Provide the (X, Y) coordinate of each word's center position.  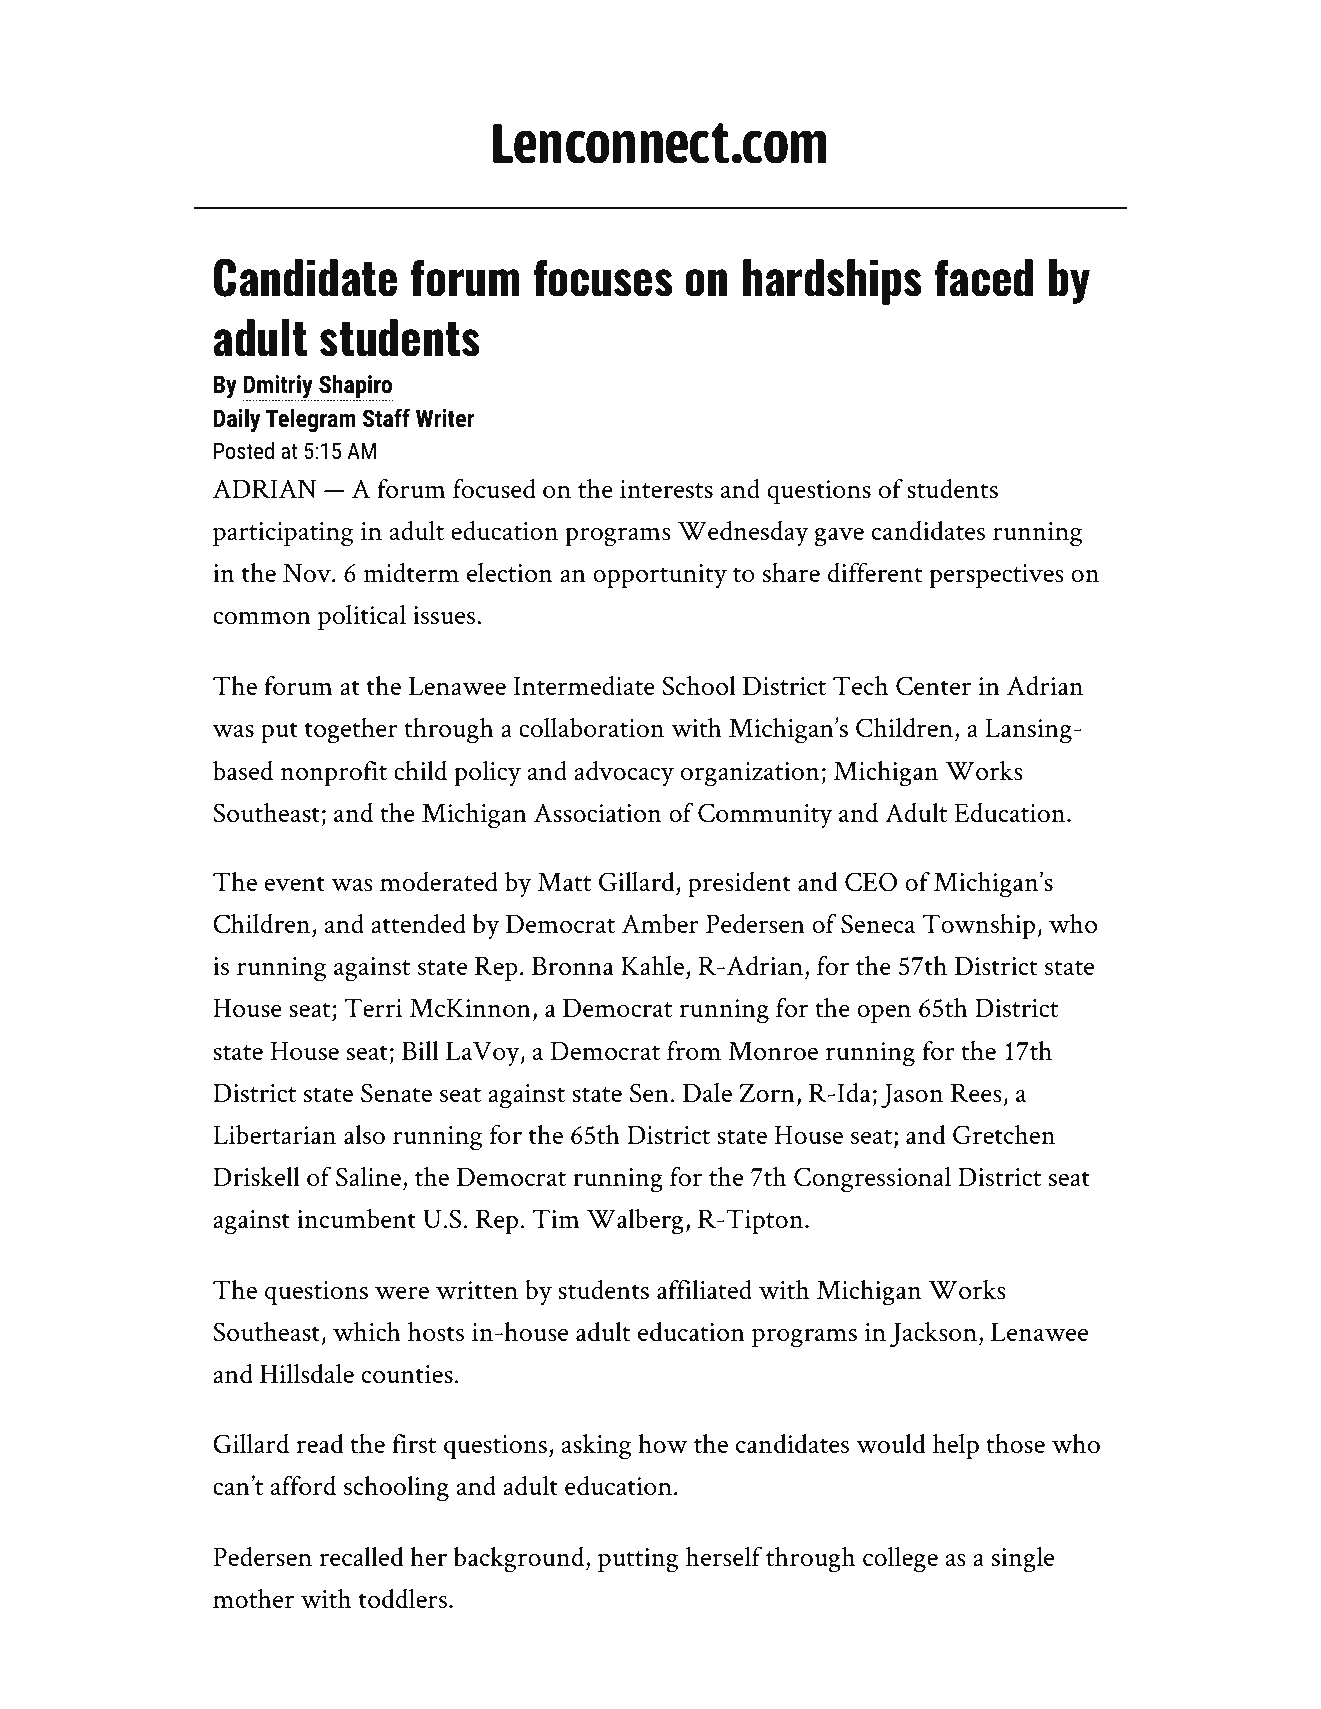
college (900, 1560)
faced (983, 278)
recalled (361, 1556)
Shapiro (355, 387)
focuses (603, 278)
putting (638, 1560)
